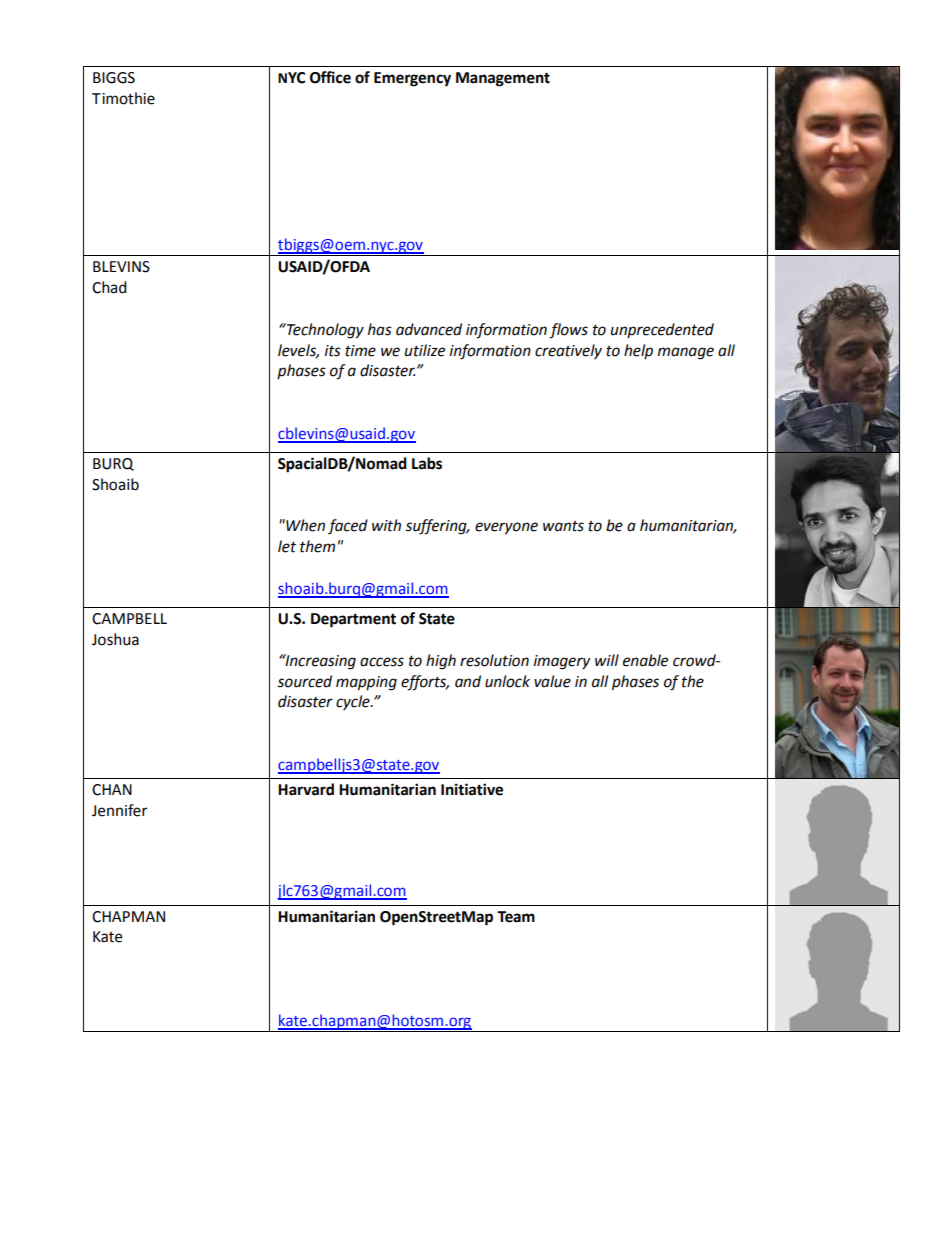  What do you see at coordinates (353, 620) in the document?
I see `Department` at bounding box center [353, 620].
